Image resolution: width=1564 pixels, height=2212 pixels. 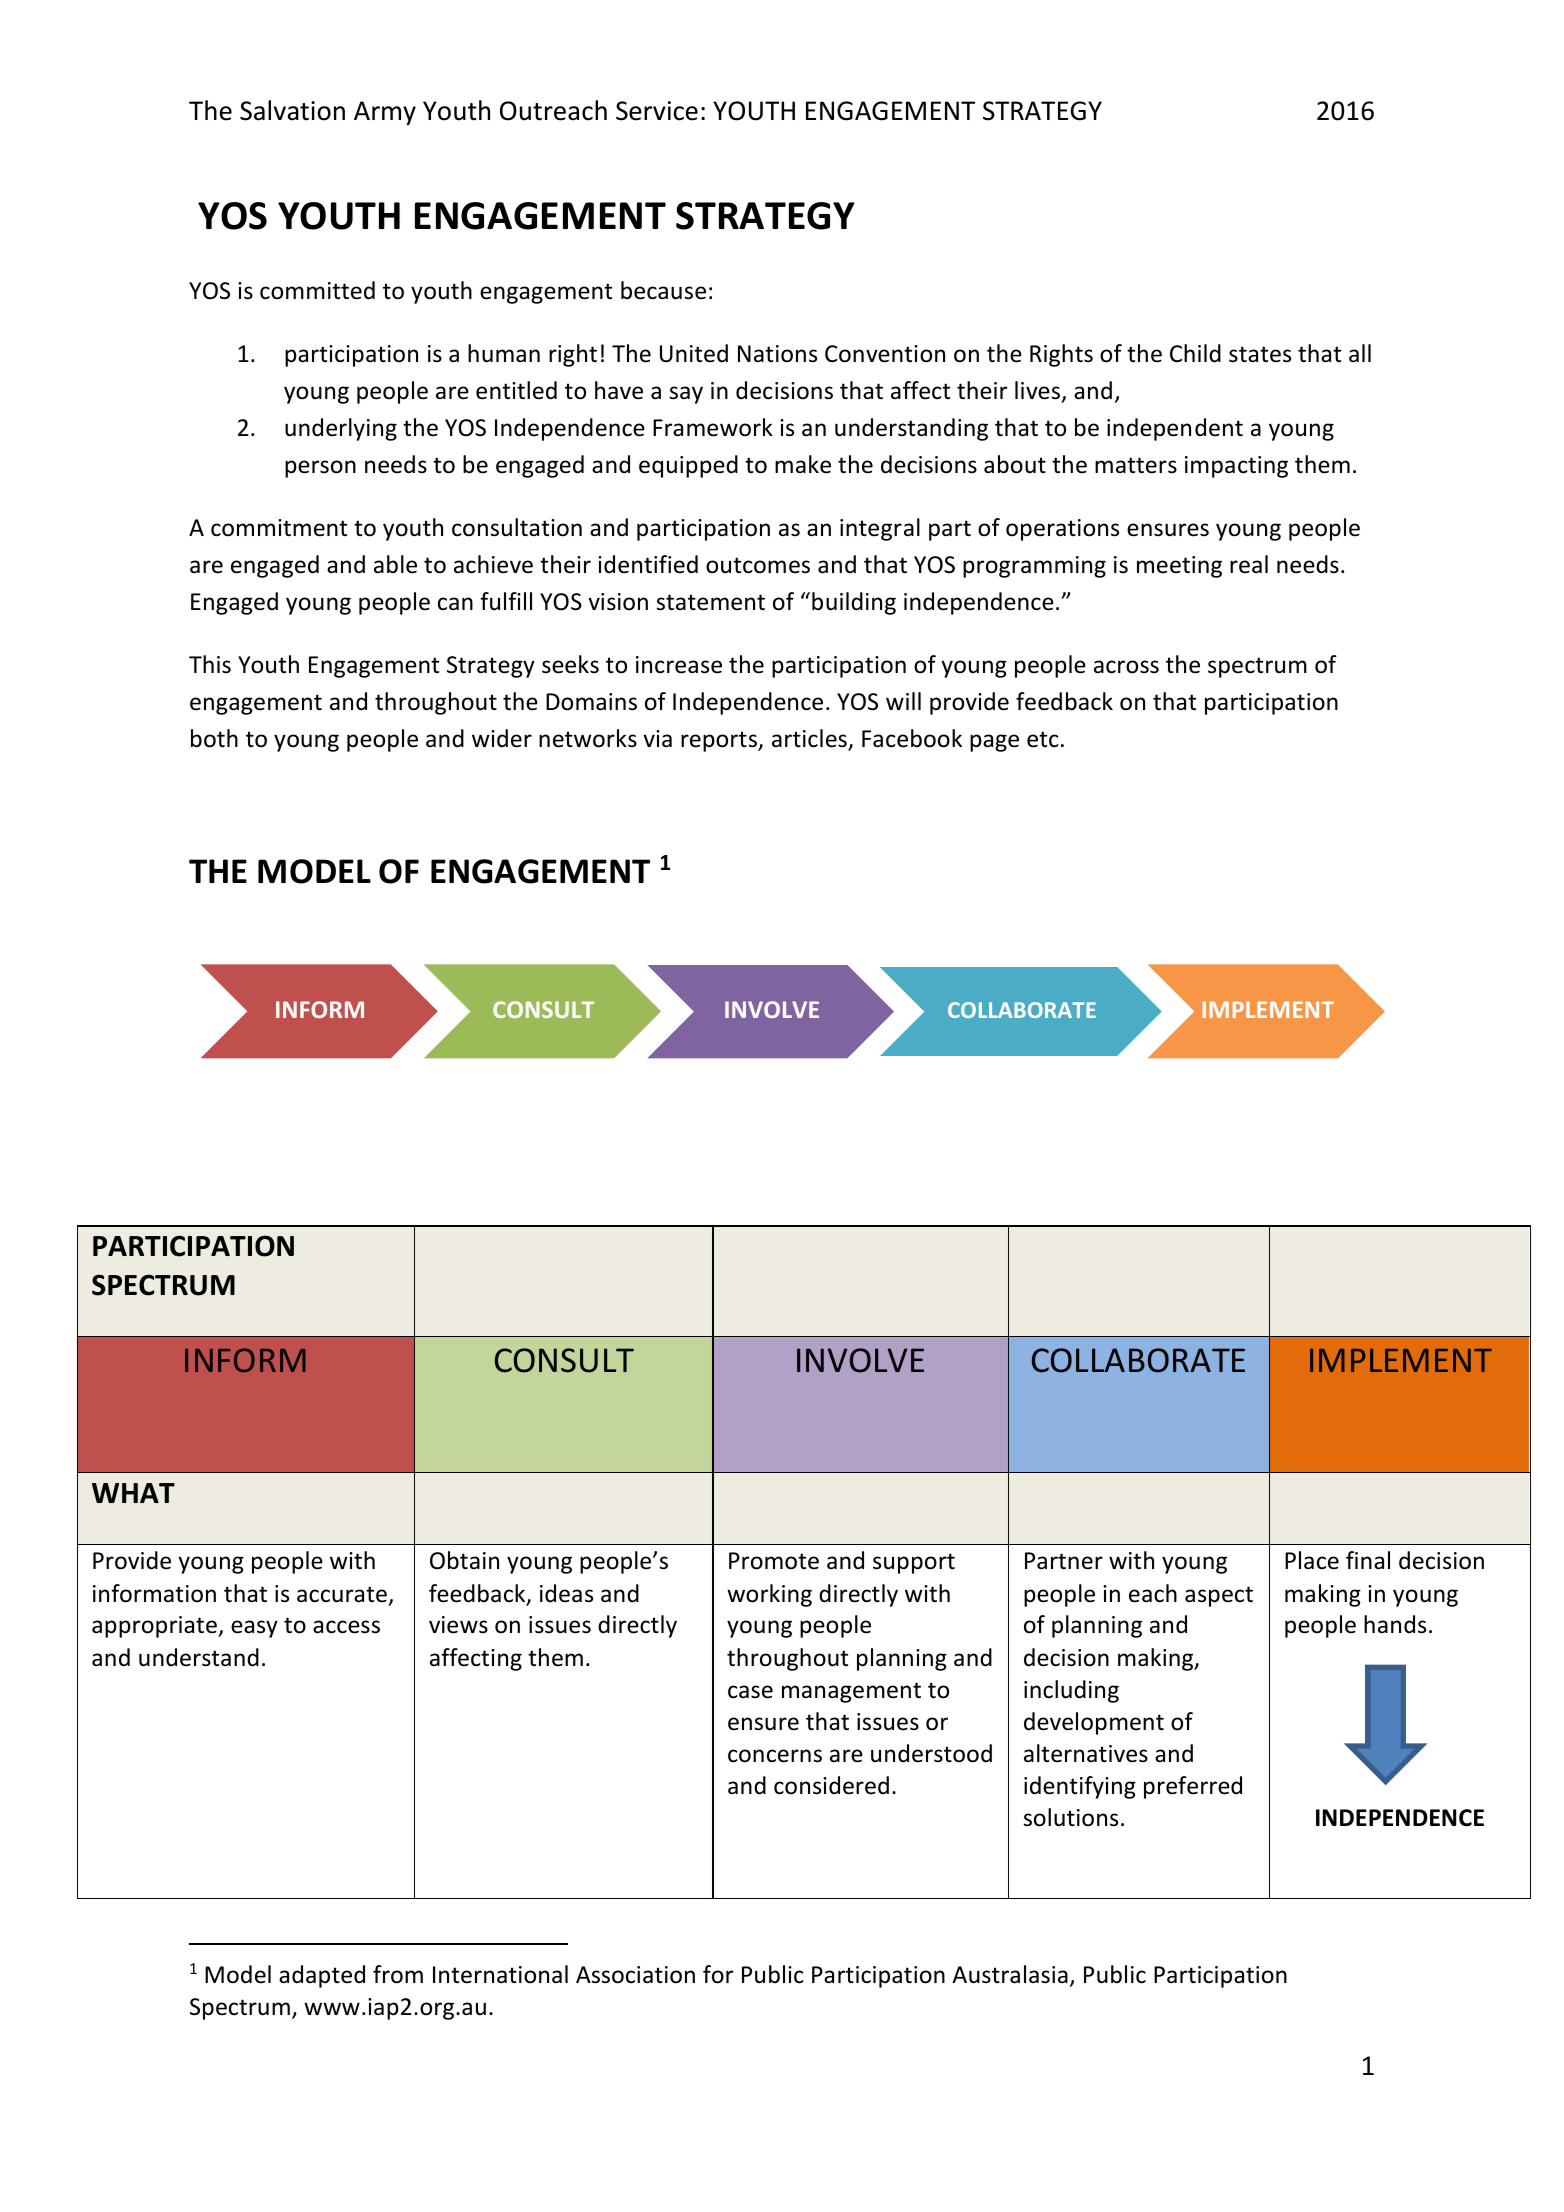 What do you see at coordinates (279, 528) in the screenshot?
I see `commitment` at bounding box center [279, 528].
